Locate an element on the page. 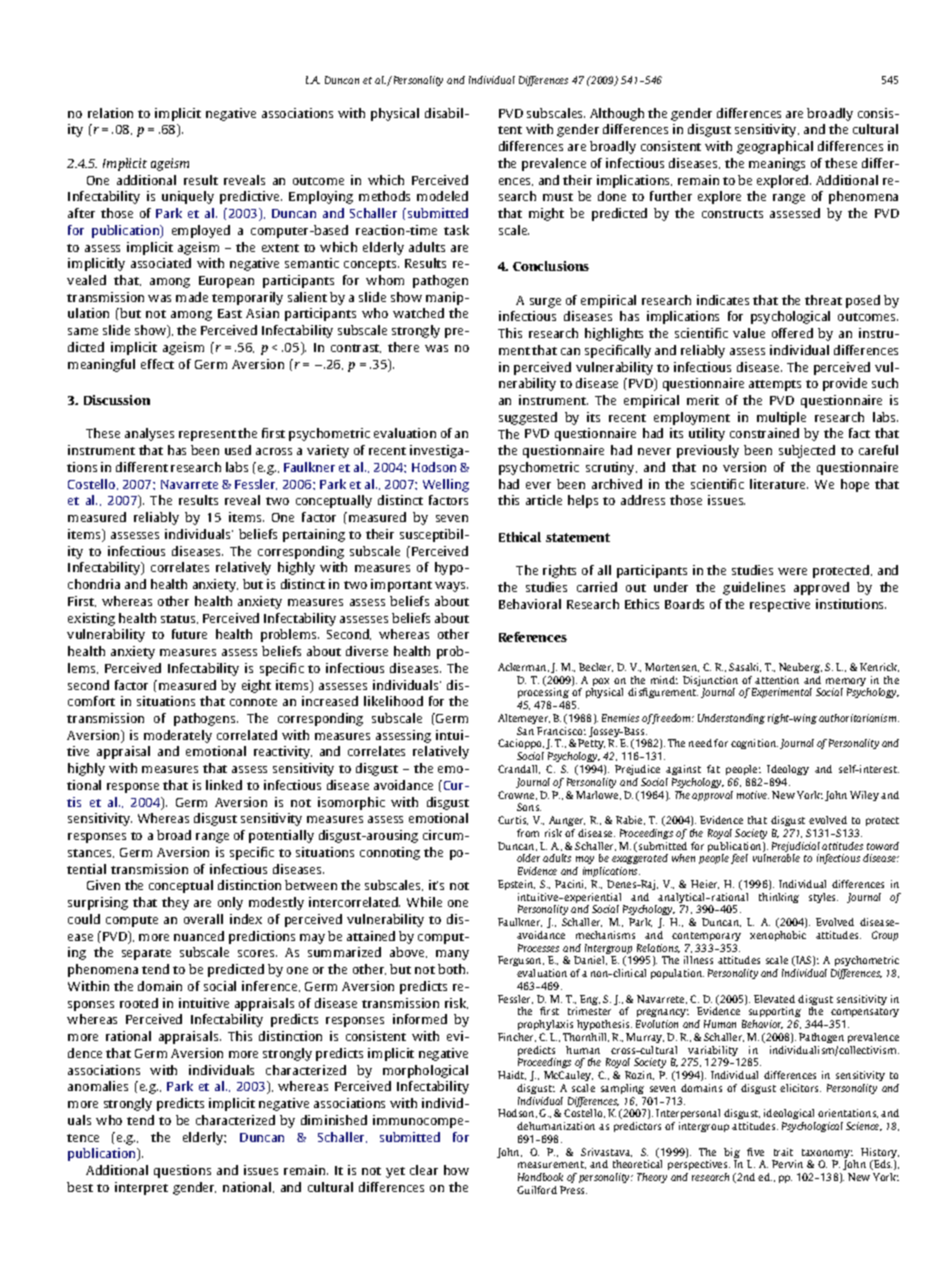 This image has width=952, height=1270. modeled is located at coordinates (442, 196).
